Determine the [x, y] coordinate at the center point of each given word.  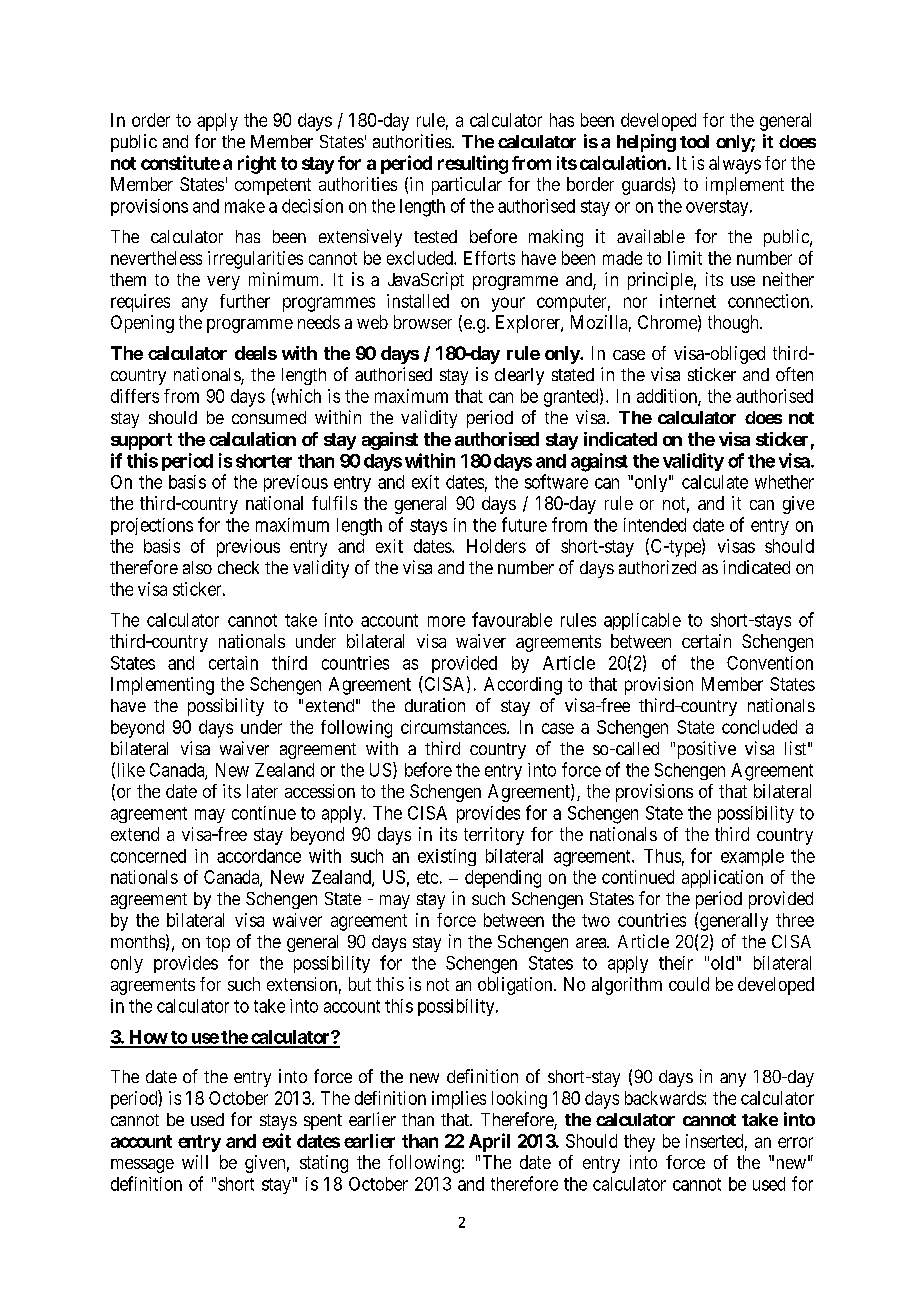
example [752, 857]
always [735, 165]
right [257, 164]
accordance [259, 856]
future [524, 524]
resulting [473, 164]
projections [152, 526]
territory [494, 836]
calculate [715, 482]
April [489, 1142]
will [195, 1162]
